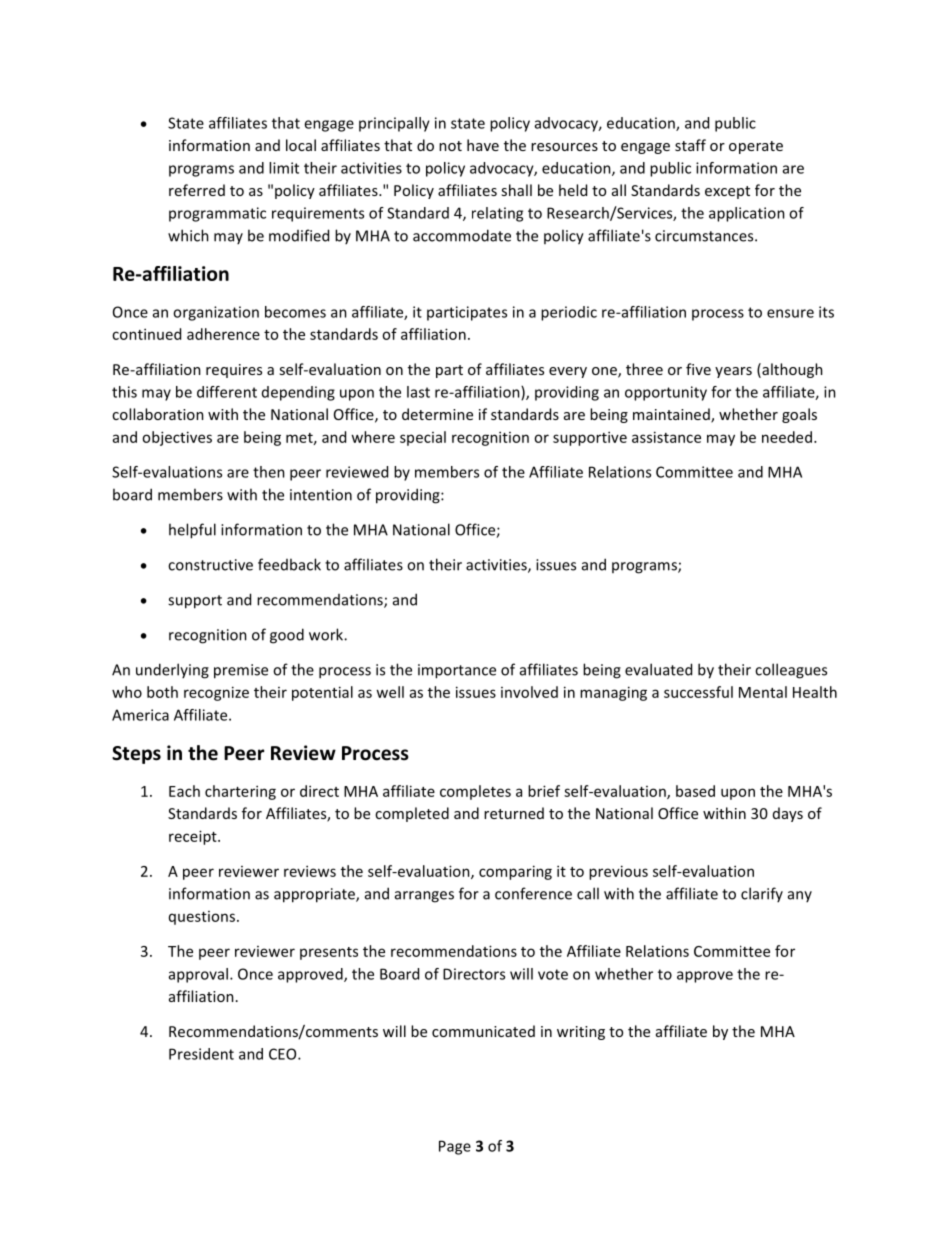 Image resolution: width=952 pixels, height=1233 pixels. Describe the element at coordinates (201, 1054) in the image. I see `President` at that location.
